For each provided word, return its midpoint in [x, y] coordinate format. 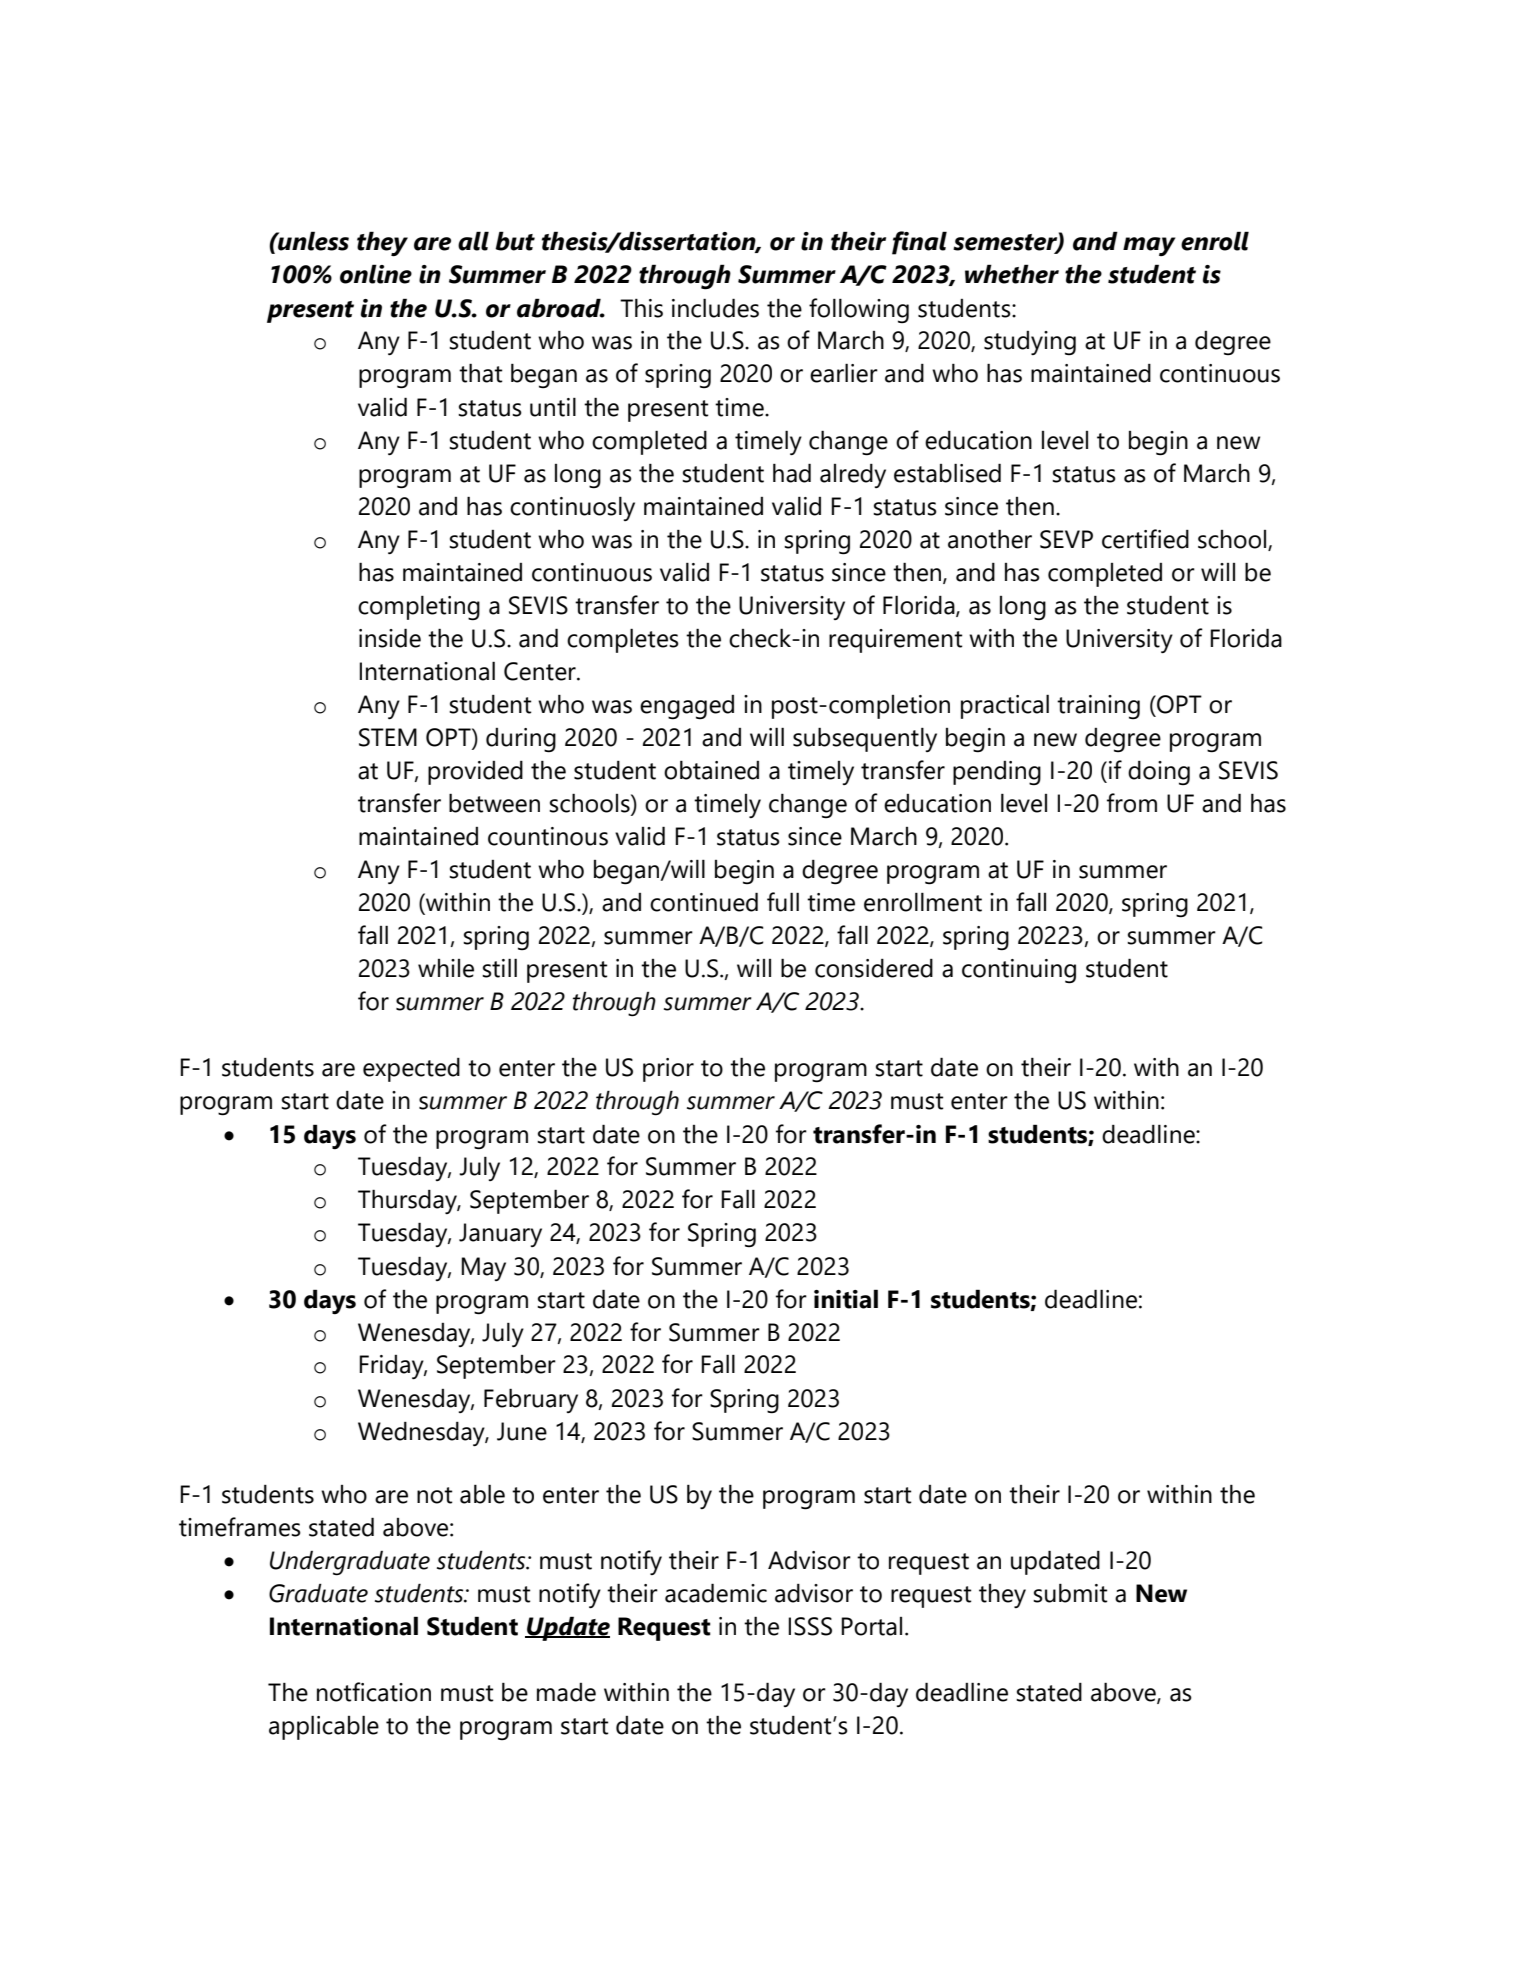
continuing [1019, 971]
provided [475, 773]
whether [1012, 274]
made [566, 1692]
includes [715, 308]
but [515, 241]
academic [716, 1593]
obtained [711, 770]
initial [846, 1299]
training [1098, 707]
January [500, 1235]
